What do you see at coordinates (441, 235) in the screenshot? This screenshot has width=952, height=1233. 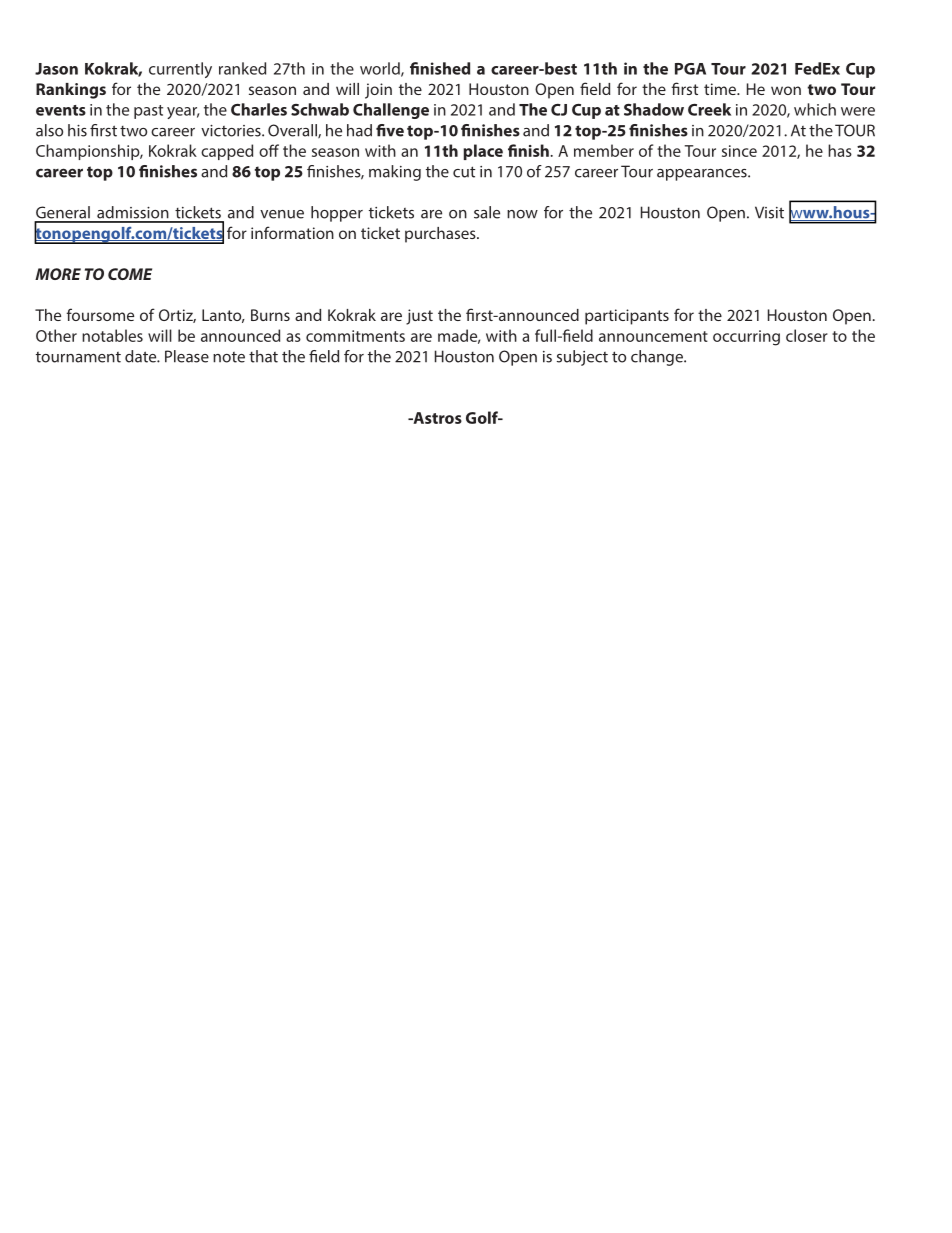 I see `purchases` at bounding box center [441, 235].
